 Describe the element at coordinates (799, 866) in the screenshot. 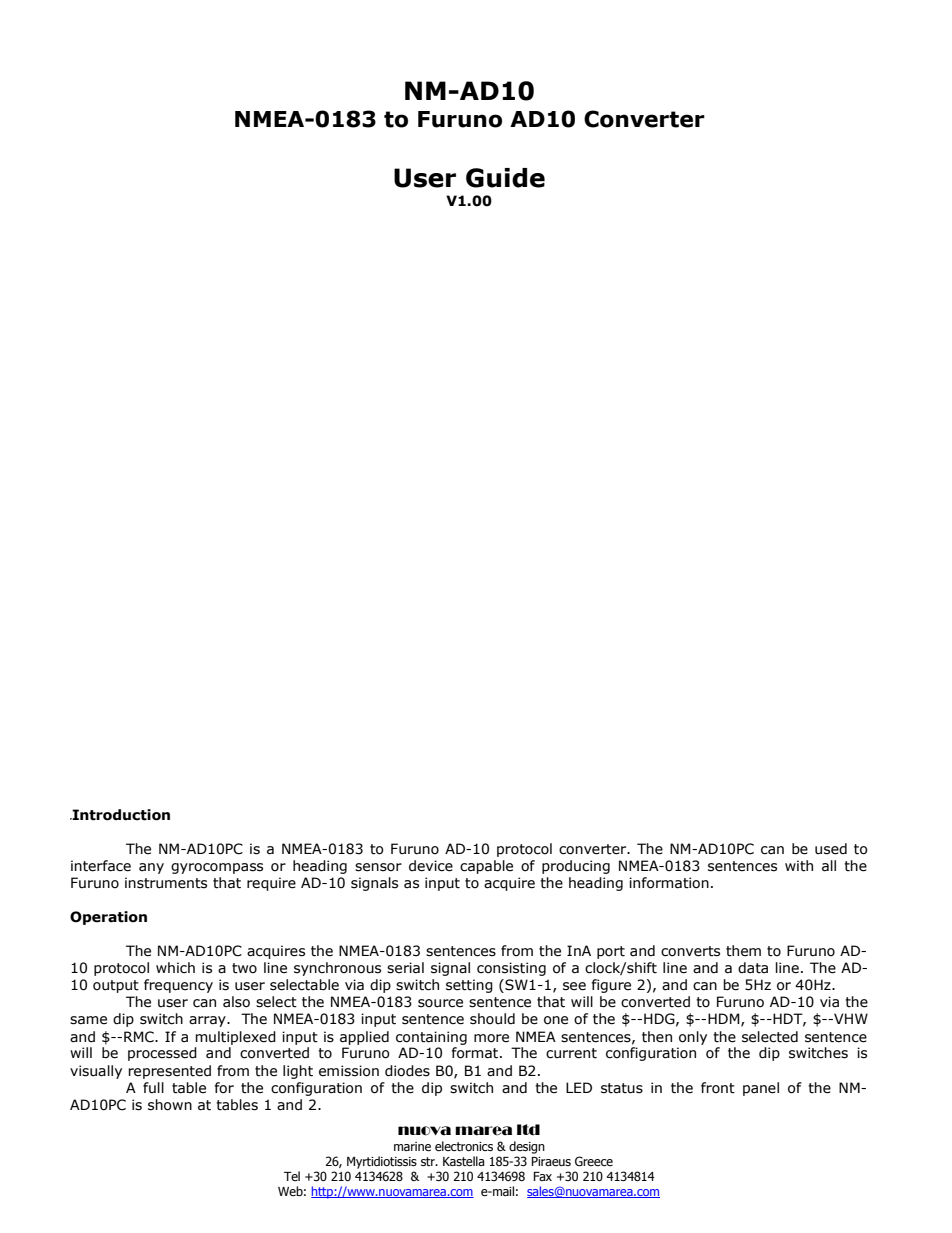

I see `with` at that location.
